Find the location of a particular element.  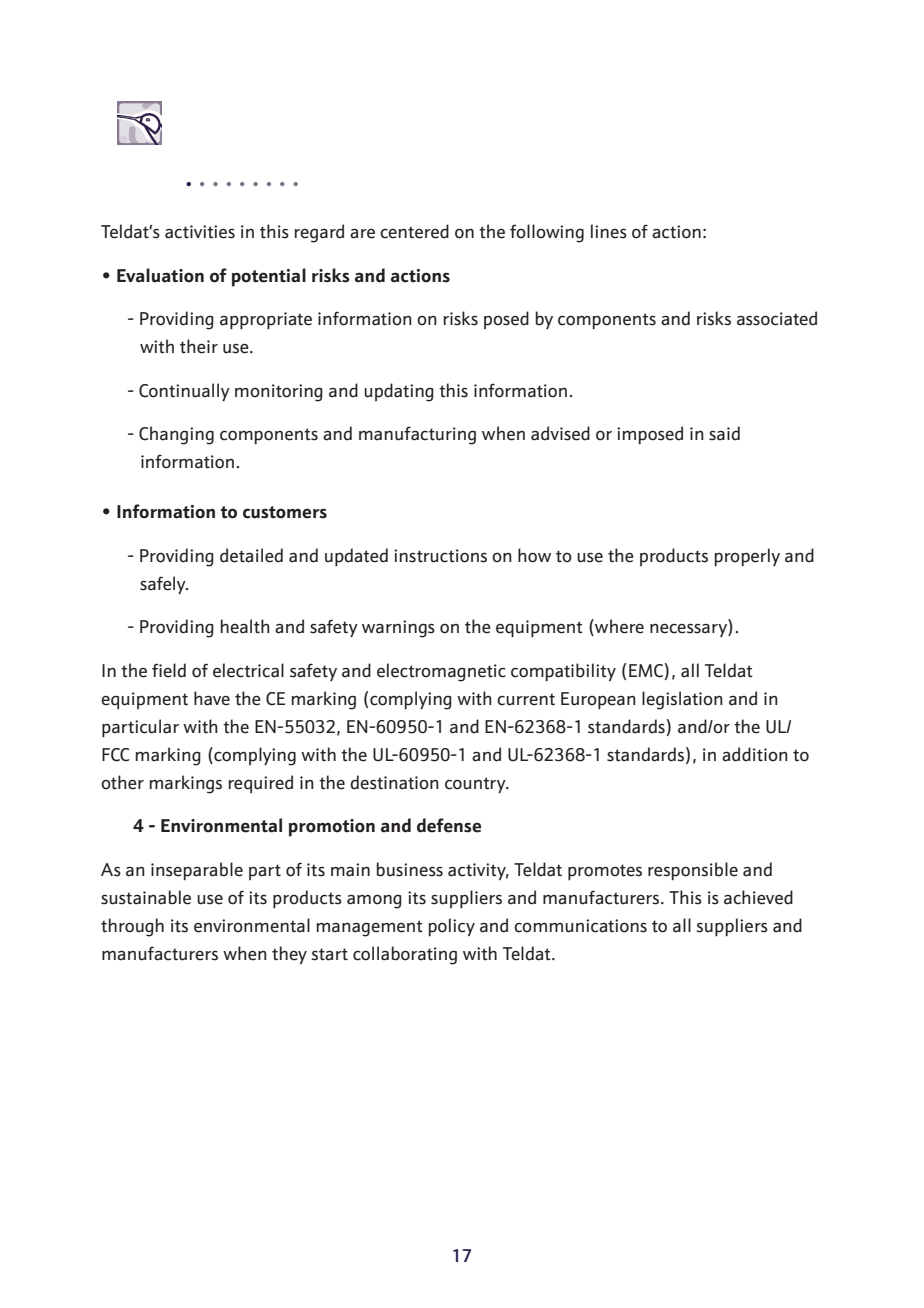

said is located at coordinates (724, 433).
